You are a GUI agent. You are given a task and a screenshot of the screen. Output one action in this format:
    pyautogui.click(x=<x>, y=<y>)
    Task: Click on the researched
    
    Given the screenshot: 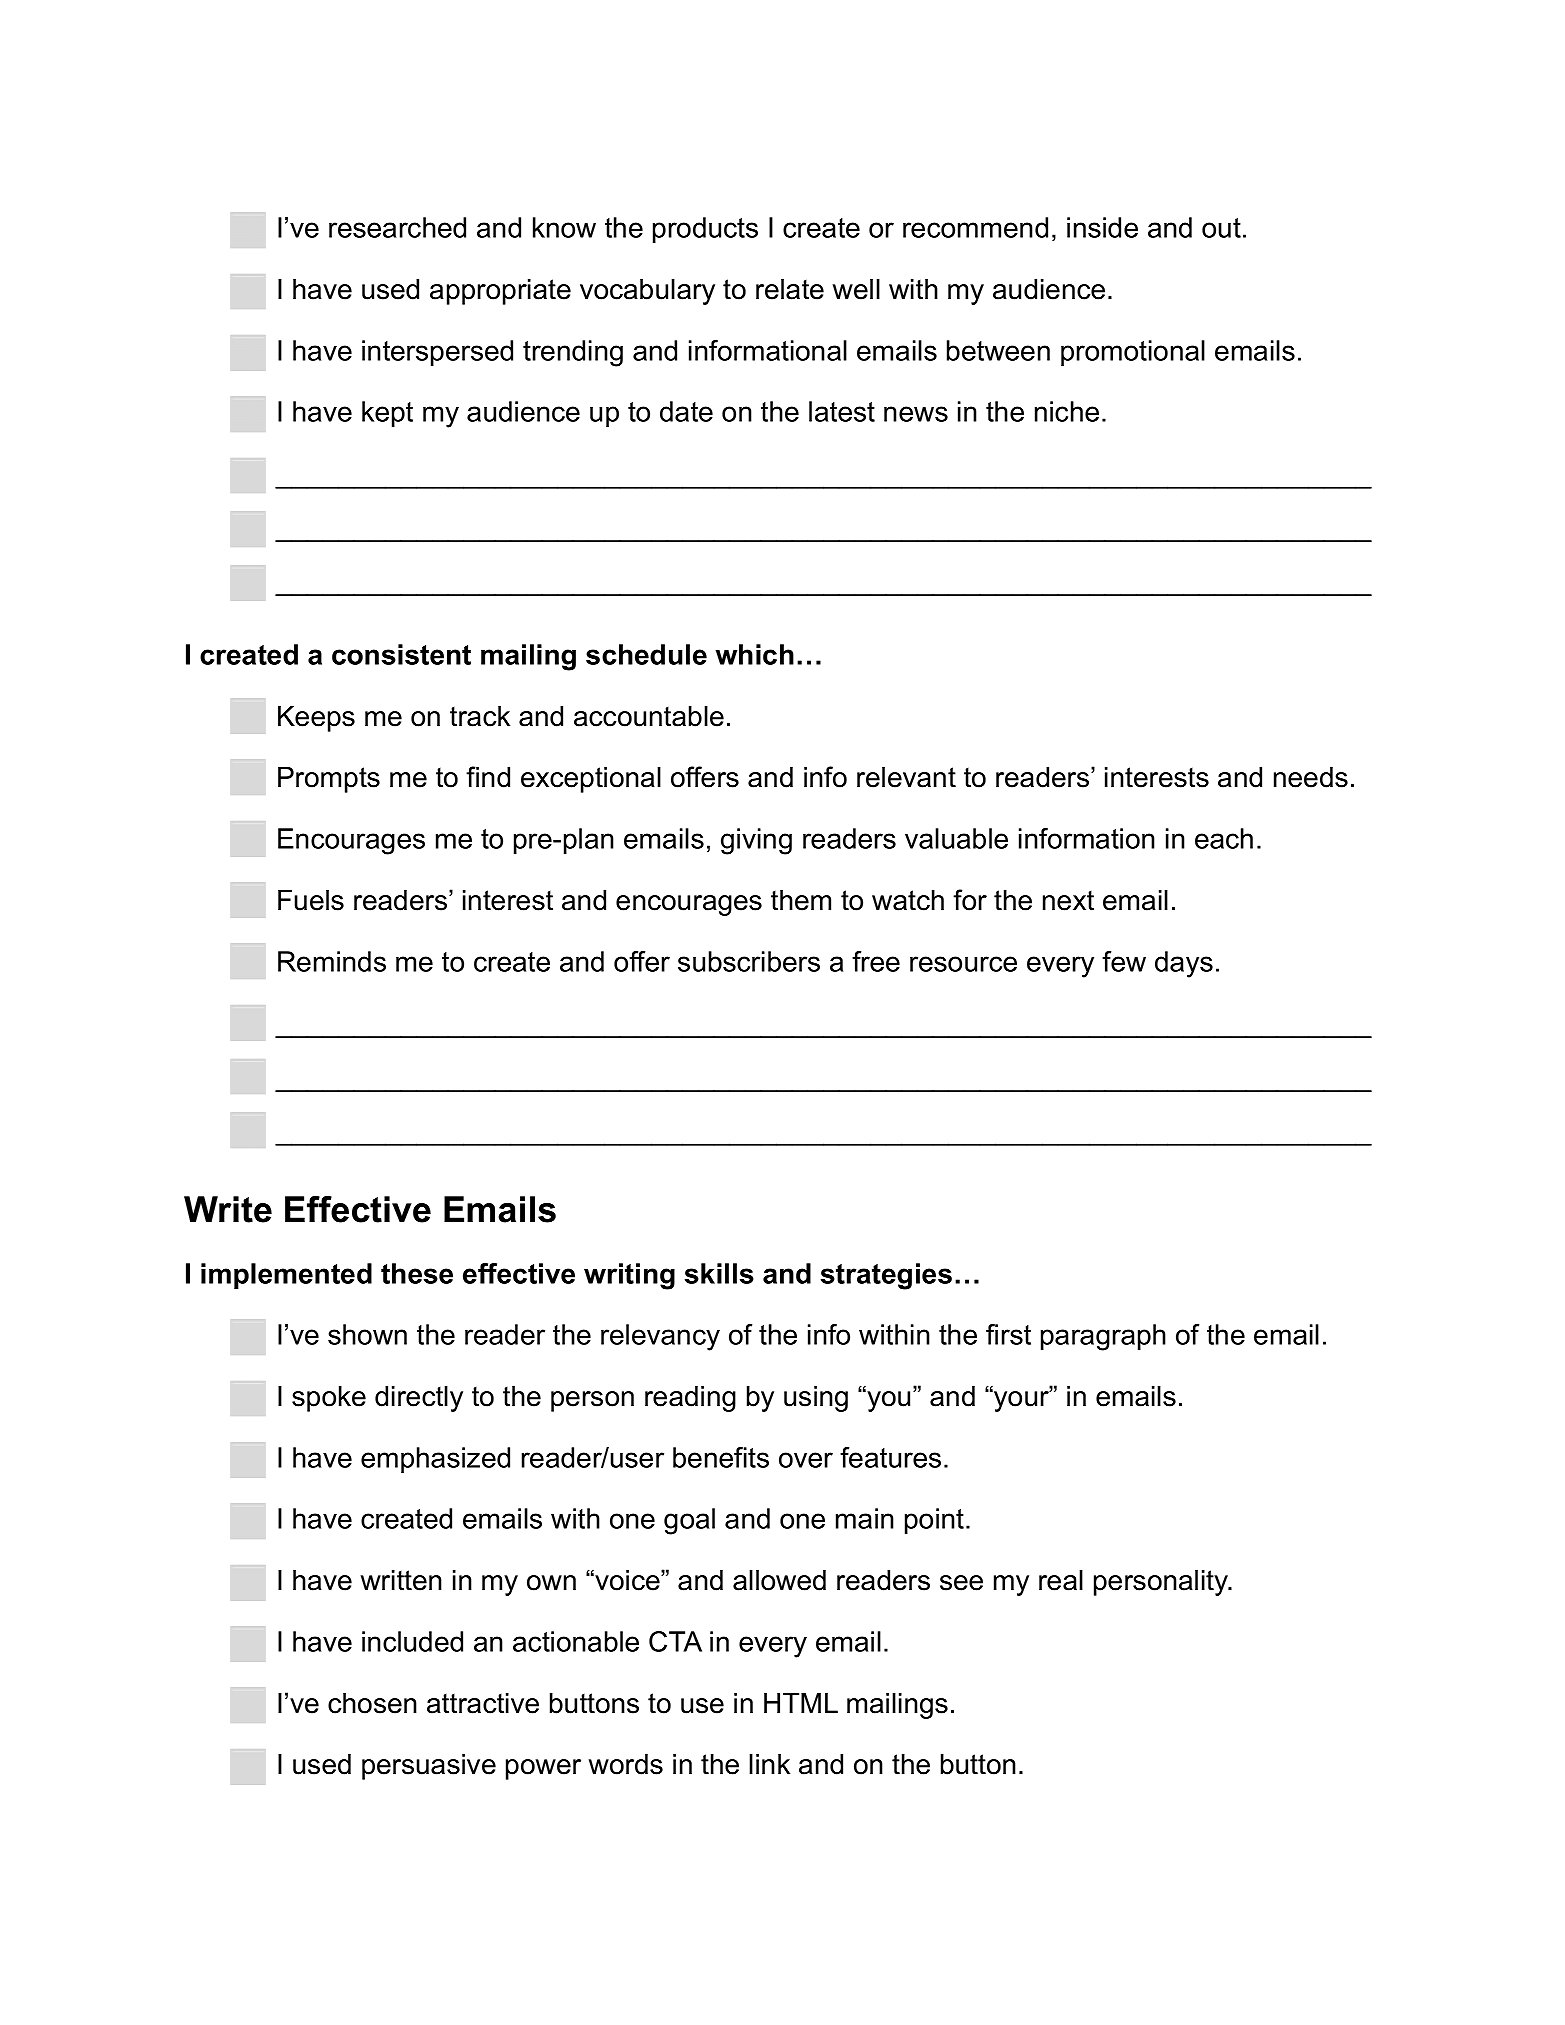 What is the action you would take?
    pyautogui.click(x=397, y=227)
